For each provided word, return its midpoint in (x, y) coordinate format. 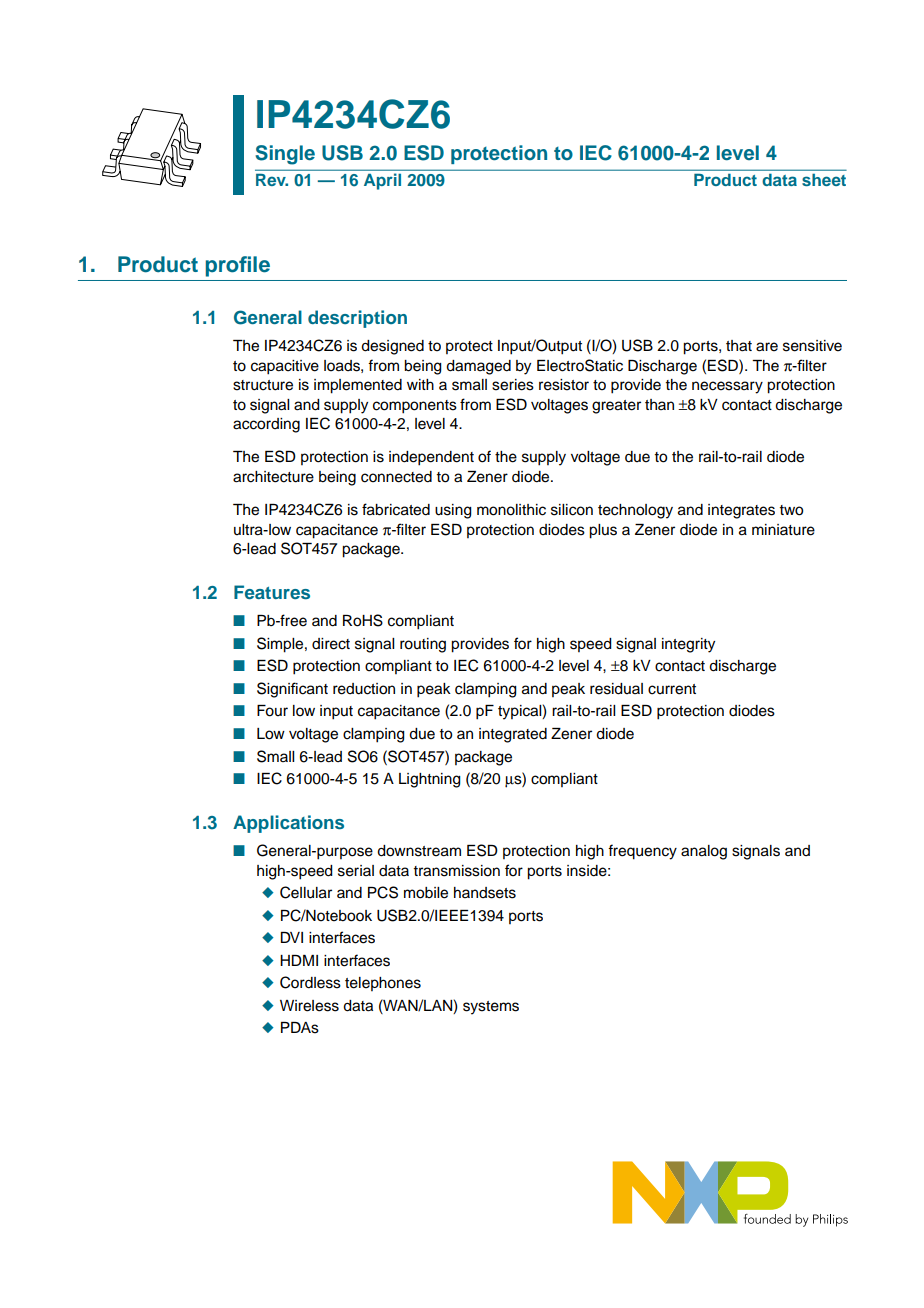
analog (704, 852)
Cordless (310, 982)
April (382, 182)
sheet (824, 179)
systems (491, 1008)
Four (272, 711)
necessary (727, 387)
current (672, 689)
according (266, 425)
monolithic (511, 510)
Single (285, 155)
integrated (513, 735)
